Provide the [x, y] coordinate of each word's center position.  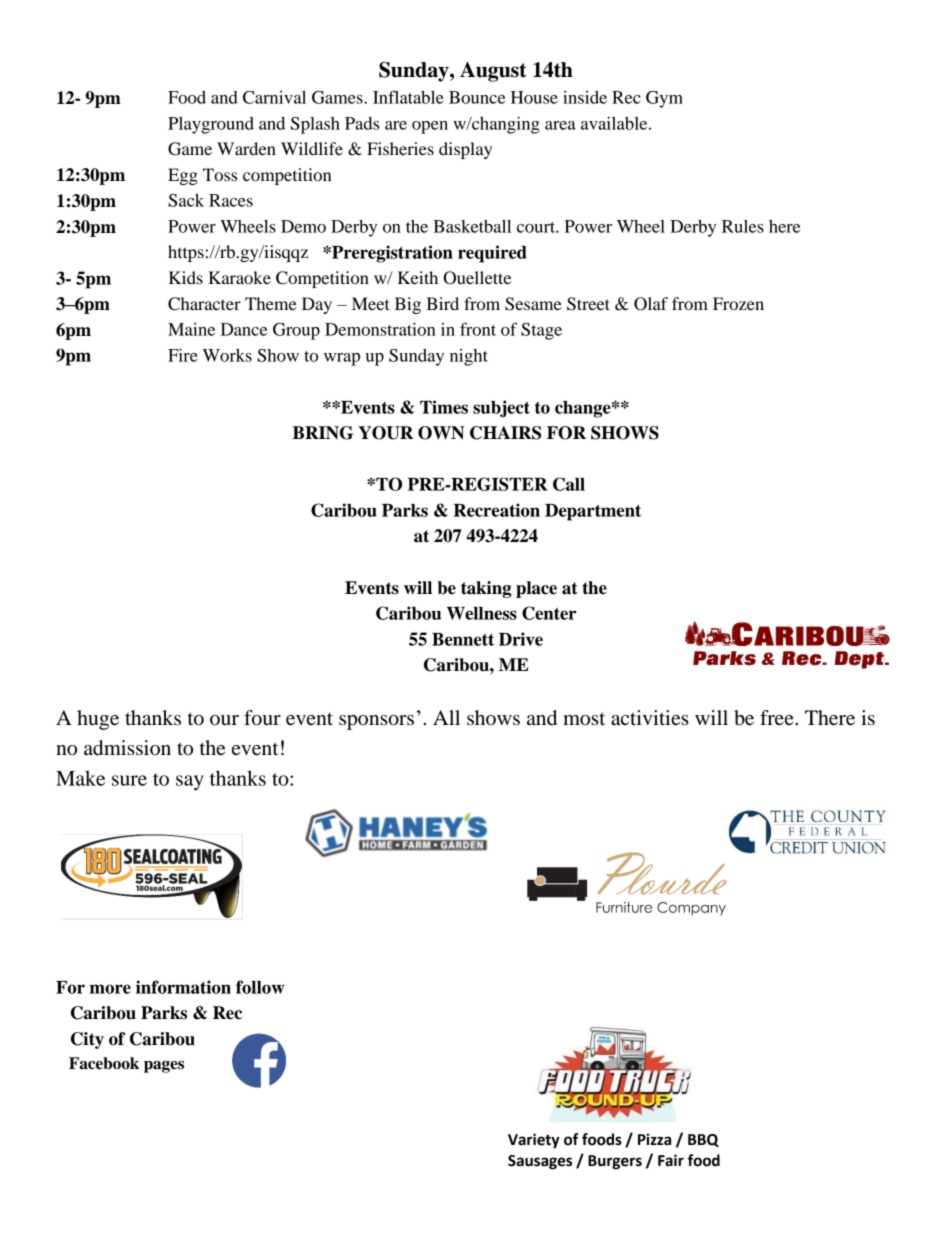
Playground [211, 125]
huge [98, 720]
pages [164, 1067]
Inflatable [408, 97]
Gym [664, 99]
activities [650, 718]
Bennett [463, 639]
